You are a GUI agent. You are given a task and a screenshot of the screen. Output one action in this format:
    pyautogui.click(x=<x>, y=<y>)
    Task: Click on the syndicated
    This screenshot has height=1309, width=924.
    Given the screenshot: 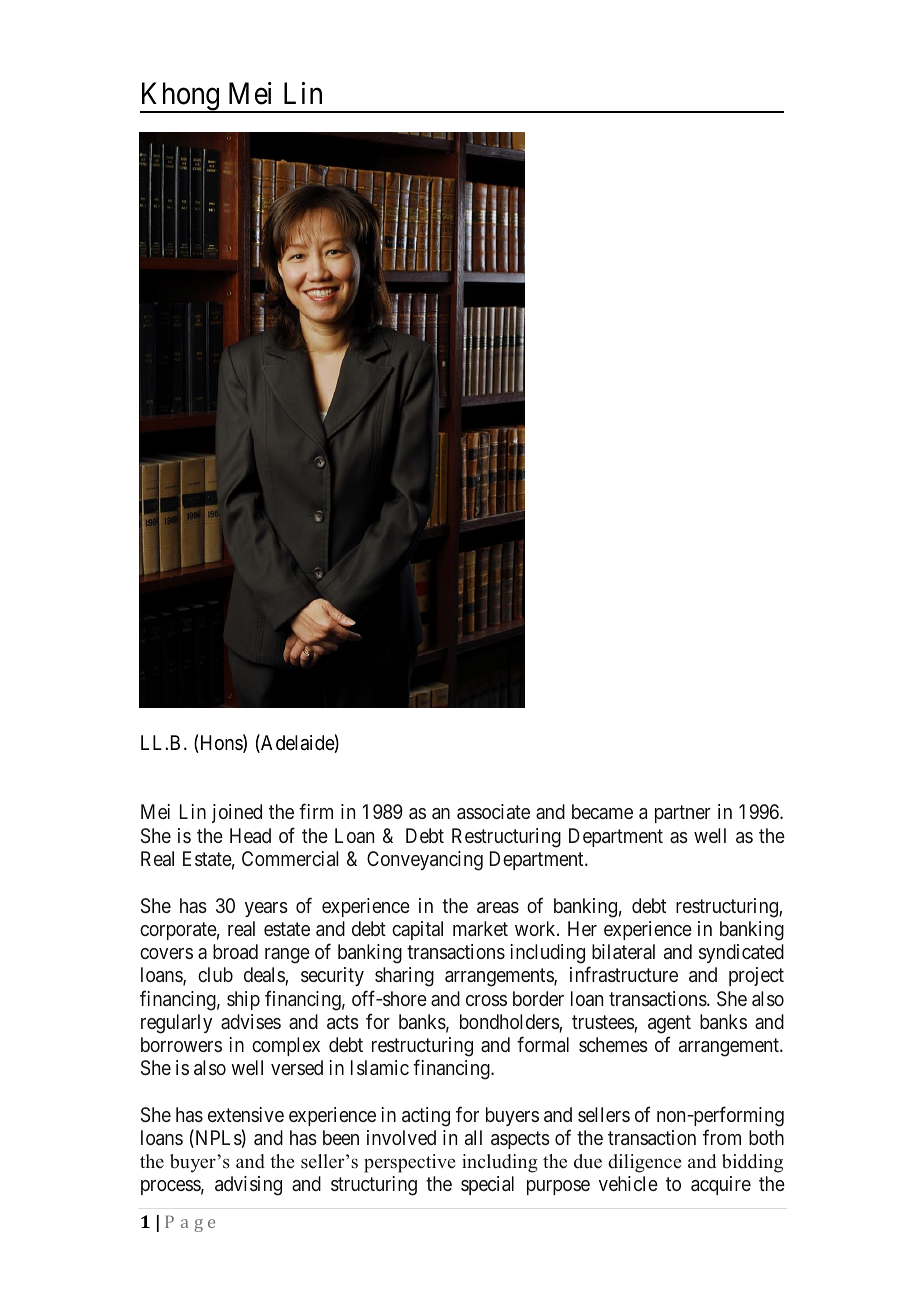 What is the action you would take?
    pyautogui.click(x=741, y=953)
